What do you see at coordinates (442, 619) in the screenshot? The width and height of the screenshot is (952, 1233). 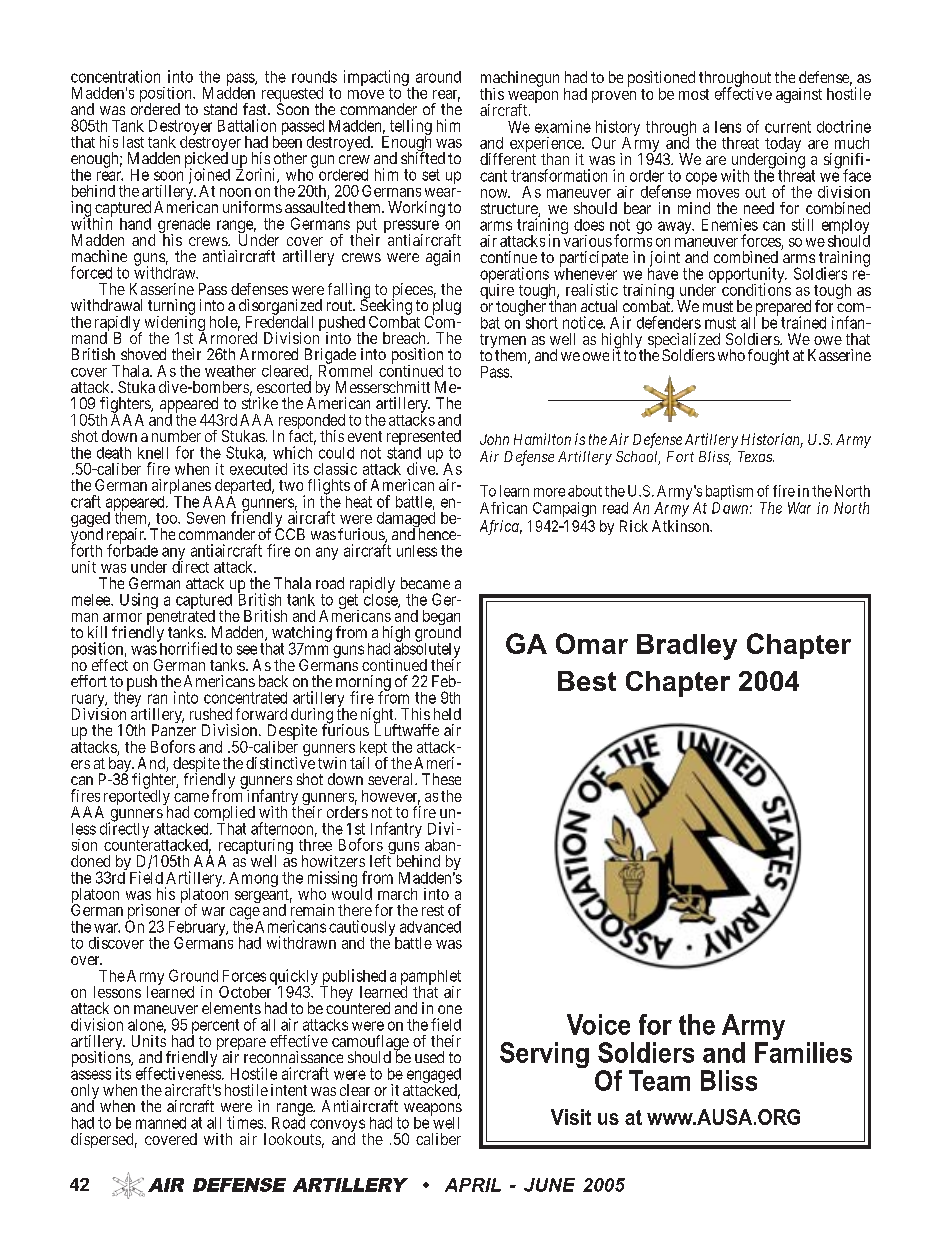 I see `began` at bounding box center [442, 619].
